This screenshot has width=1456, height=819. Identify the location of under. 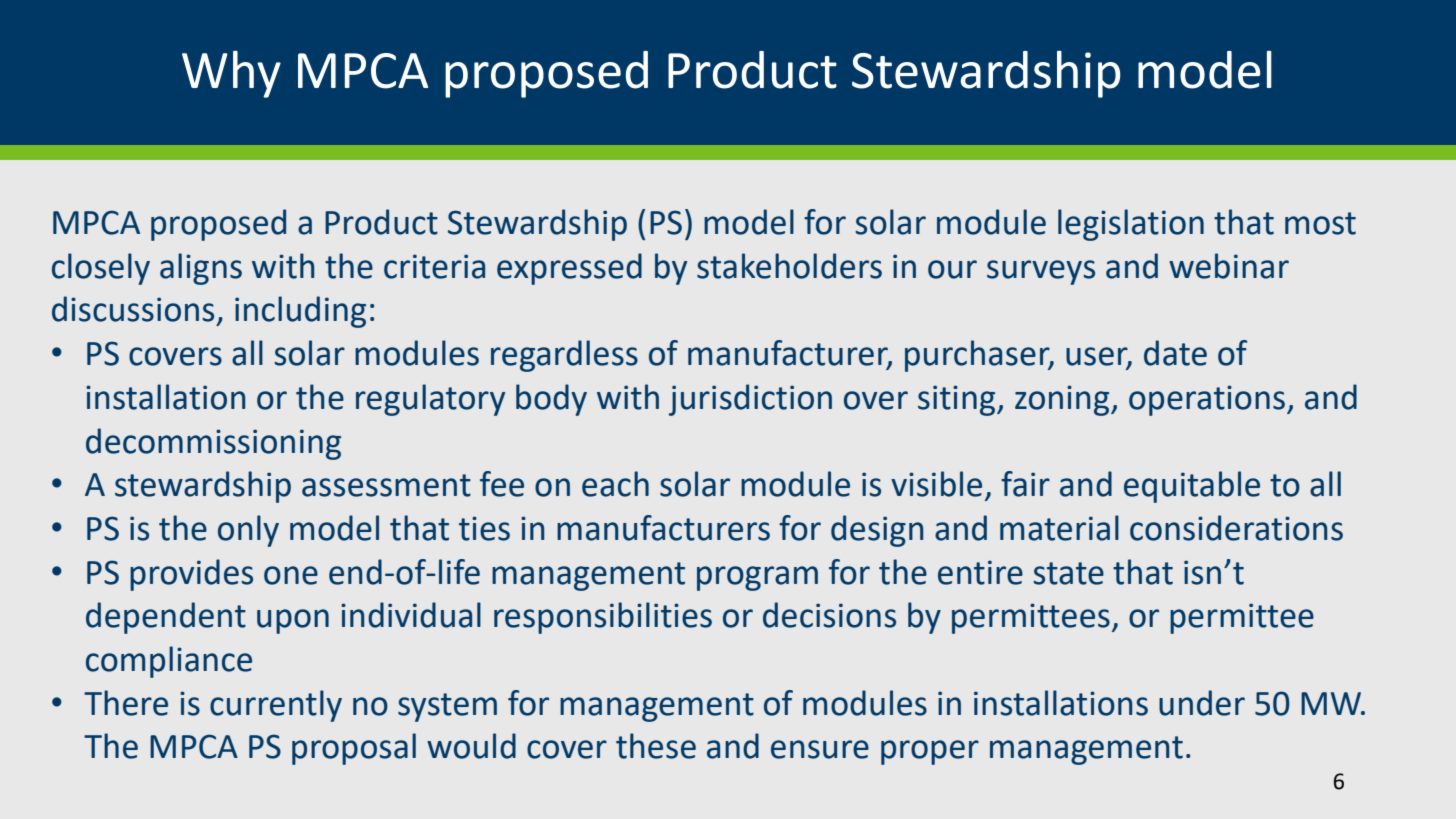
(1202, 703).
